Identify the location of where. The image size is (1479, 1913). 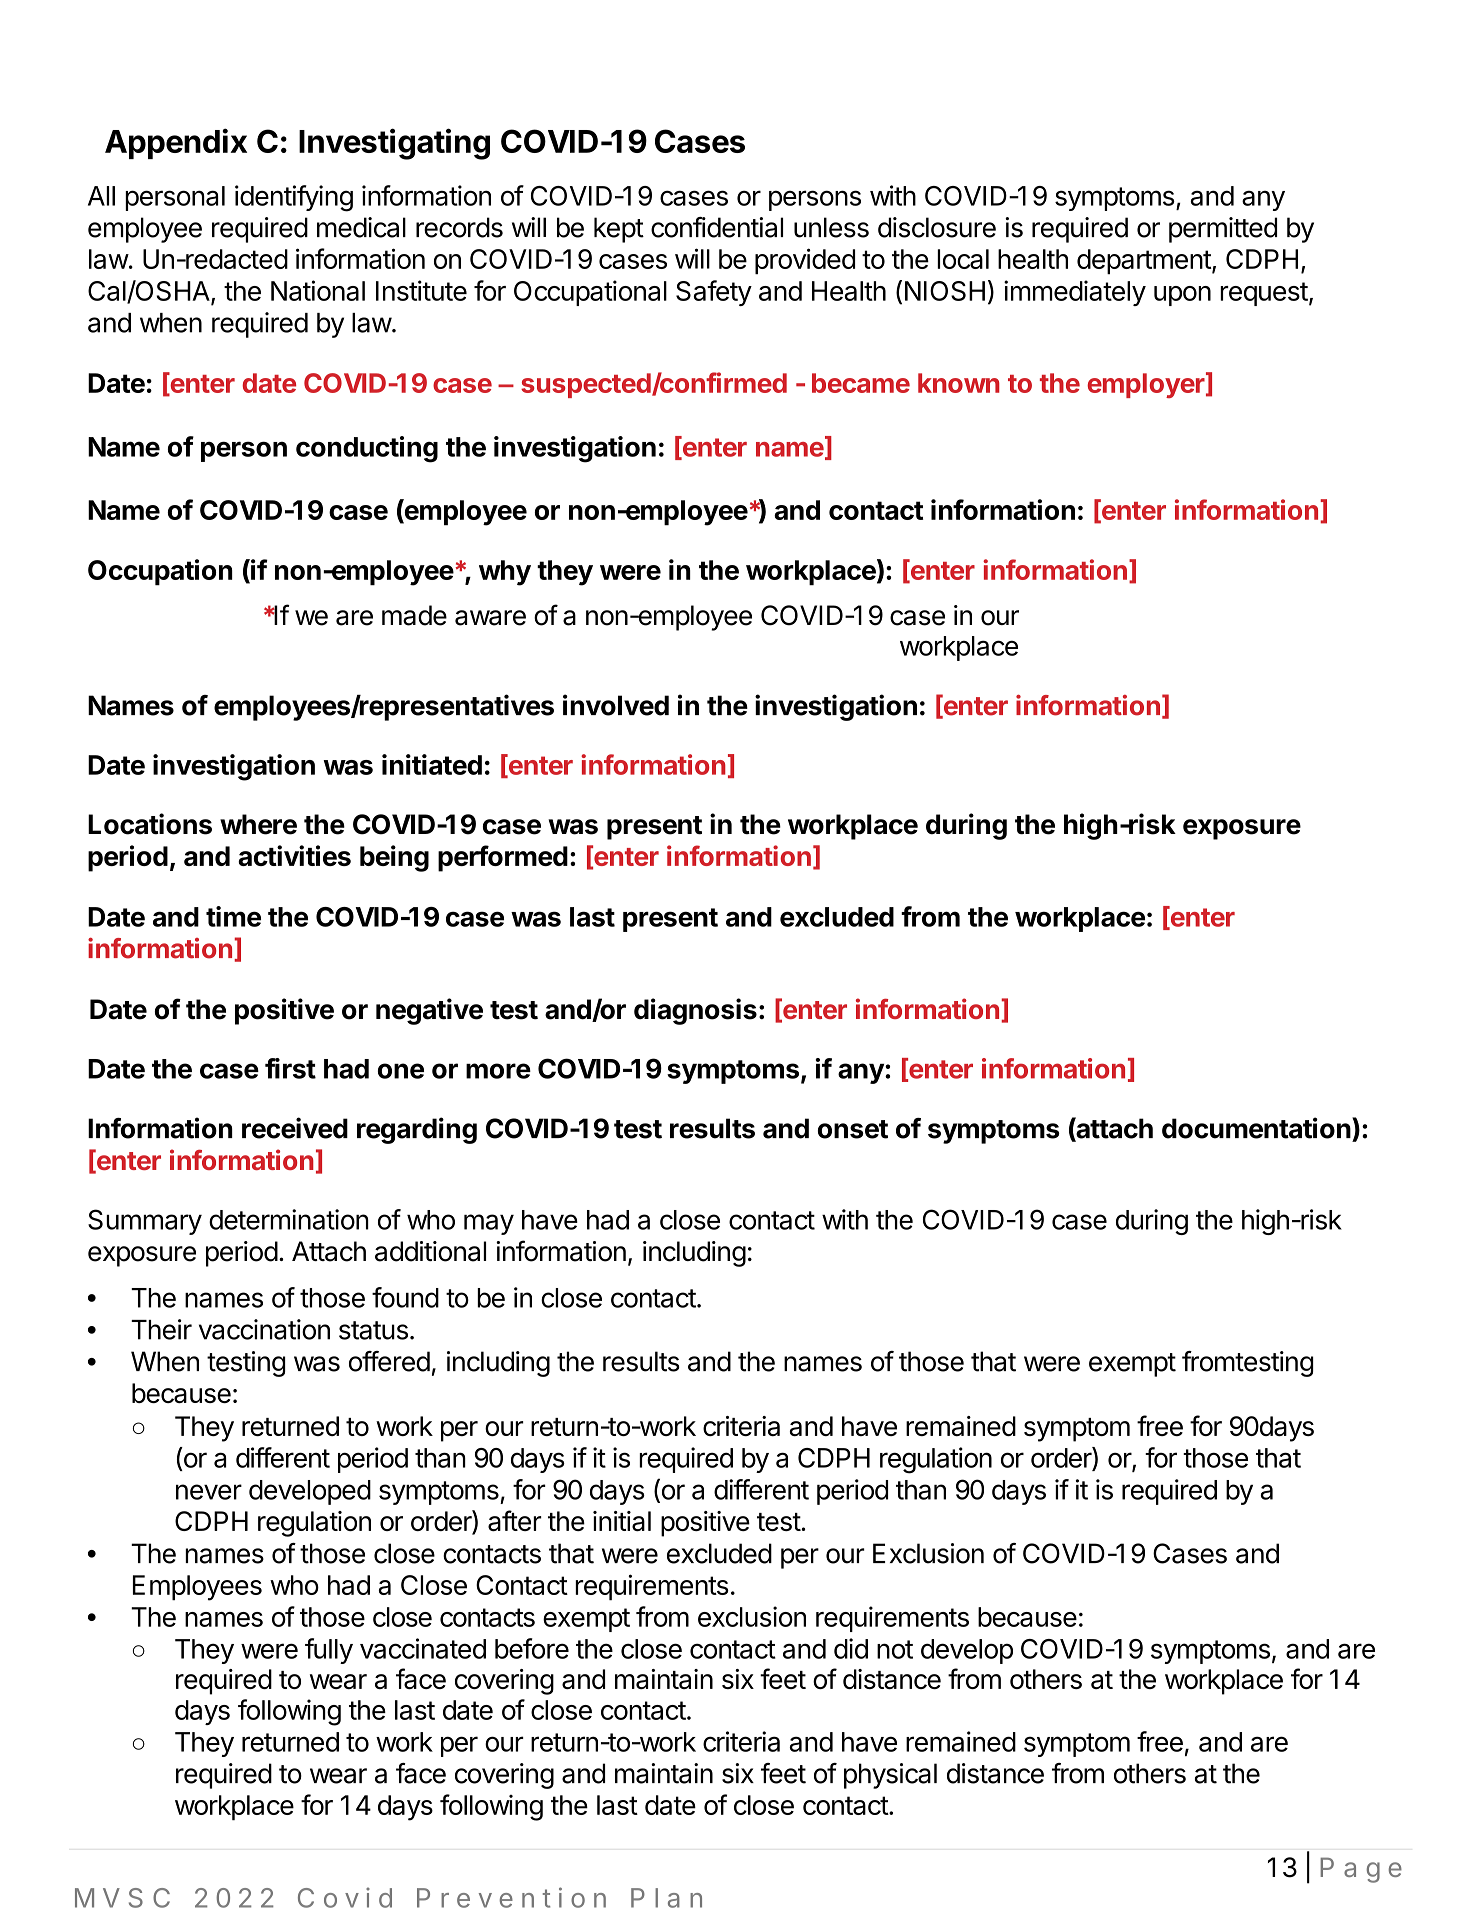
(258, 824).
